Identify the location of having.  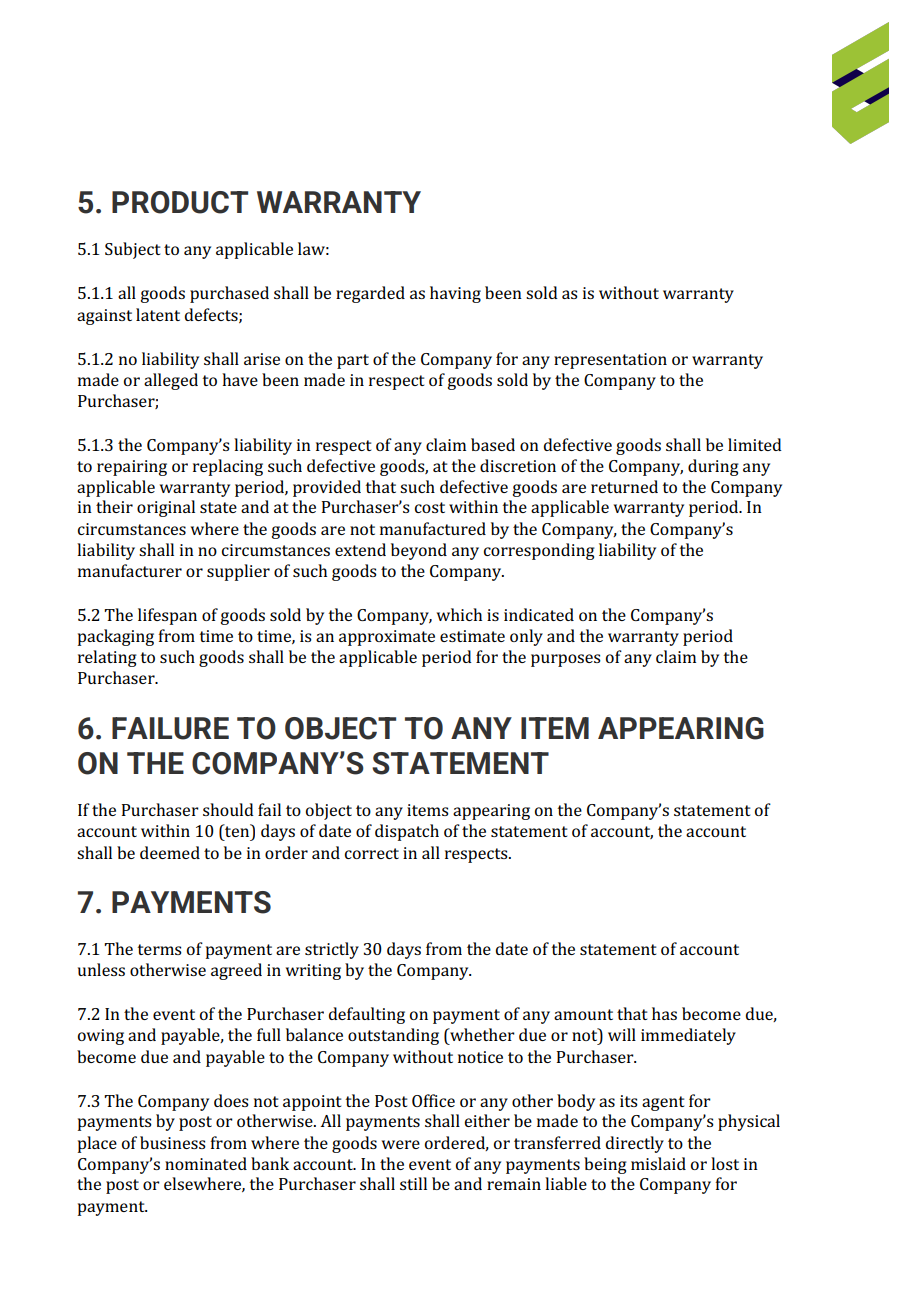
(455, 294).
